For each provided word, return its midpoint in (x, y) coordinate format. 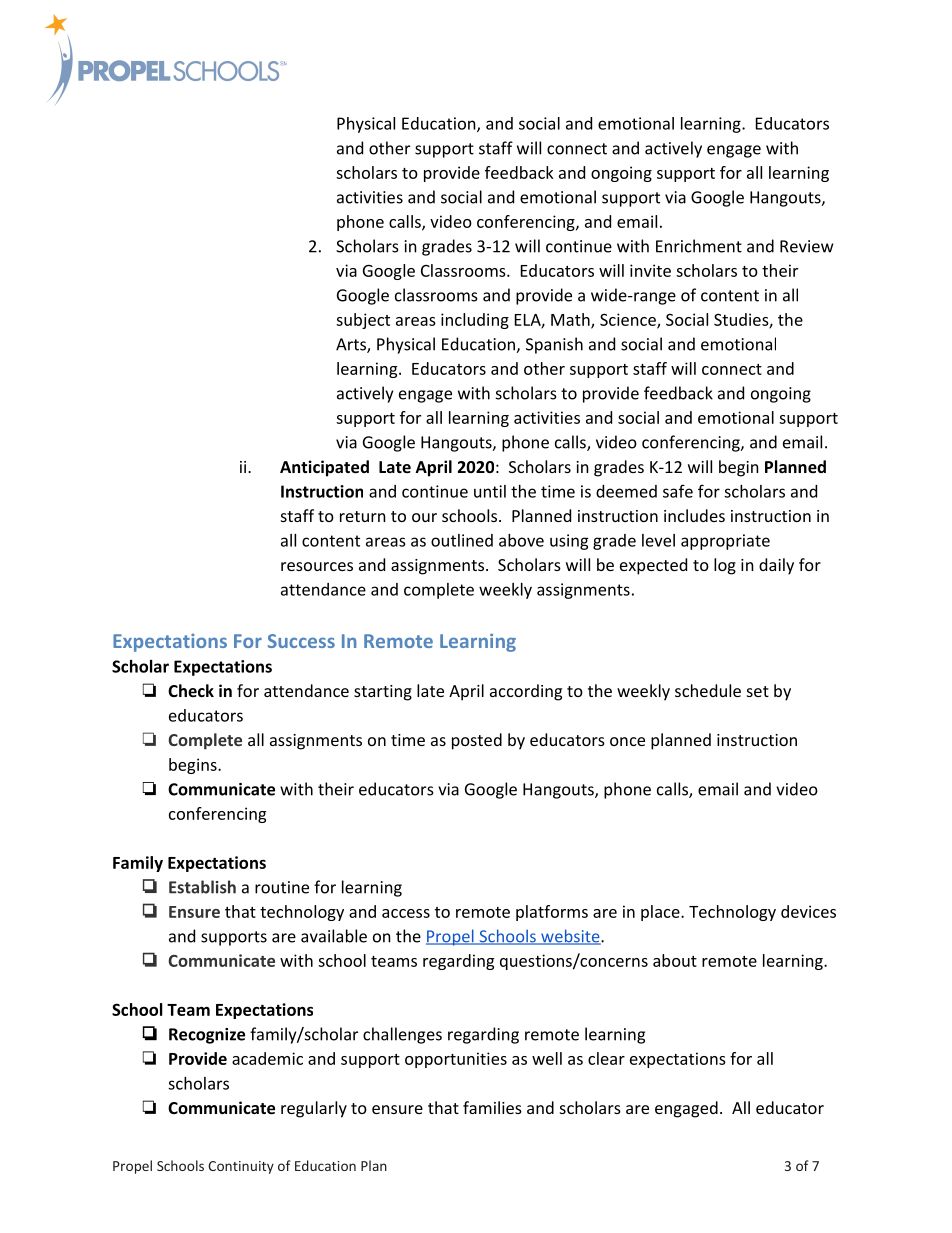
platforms (552, 913)
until (490, 491)
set (758, 691)
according (526, 692)
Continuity (241, 1167)
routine (282, 887)
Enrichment (699, 246)
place (660, 913)
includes (694, 515)
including (475, 321)
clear (606, 1058)
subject (363, 321)
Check (191, 690)
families (492, 1107)
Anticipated (324, 468)
